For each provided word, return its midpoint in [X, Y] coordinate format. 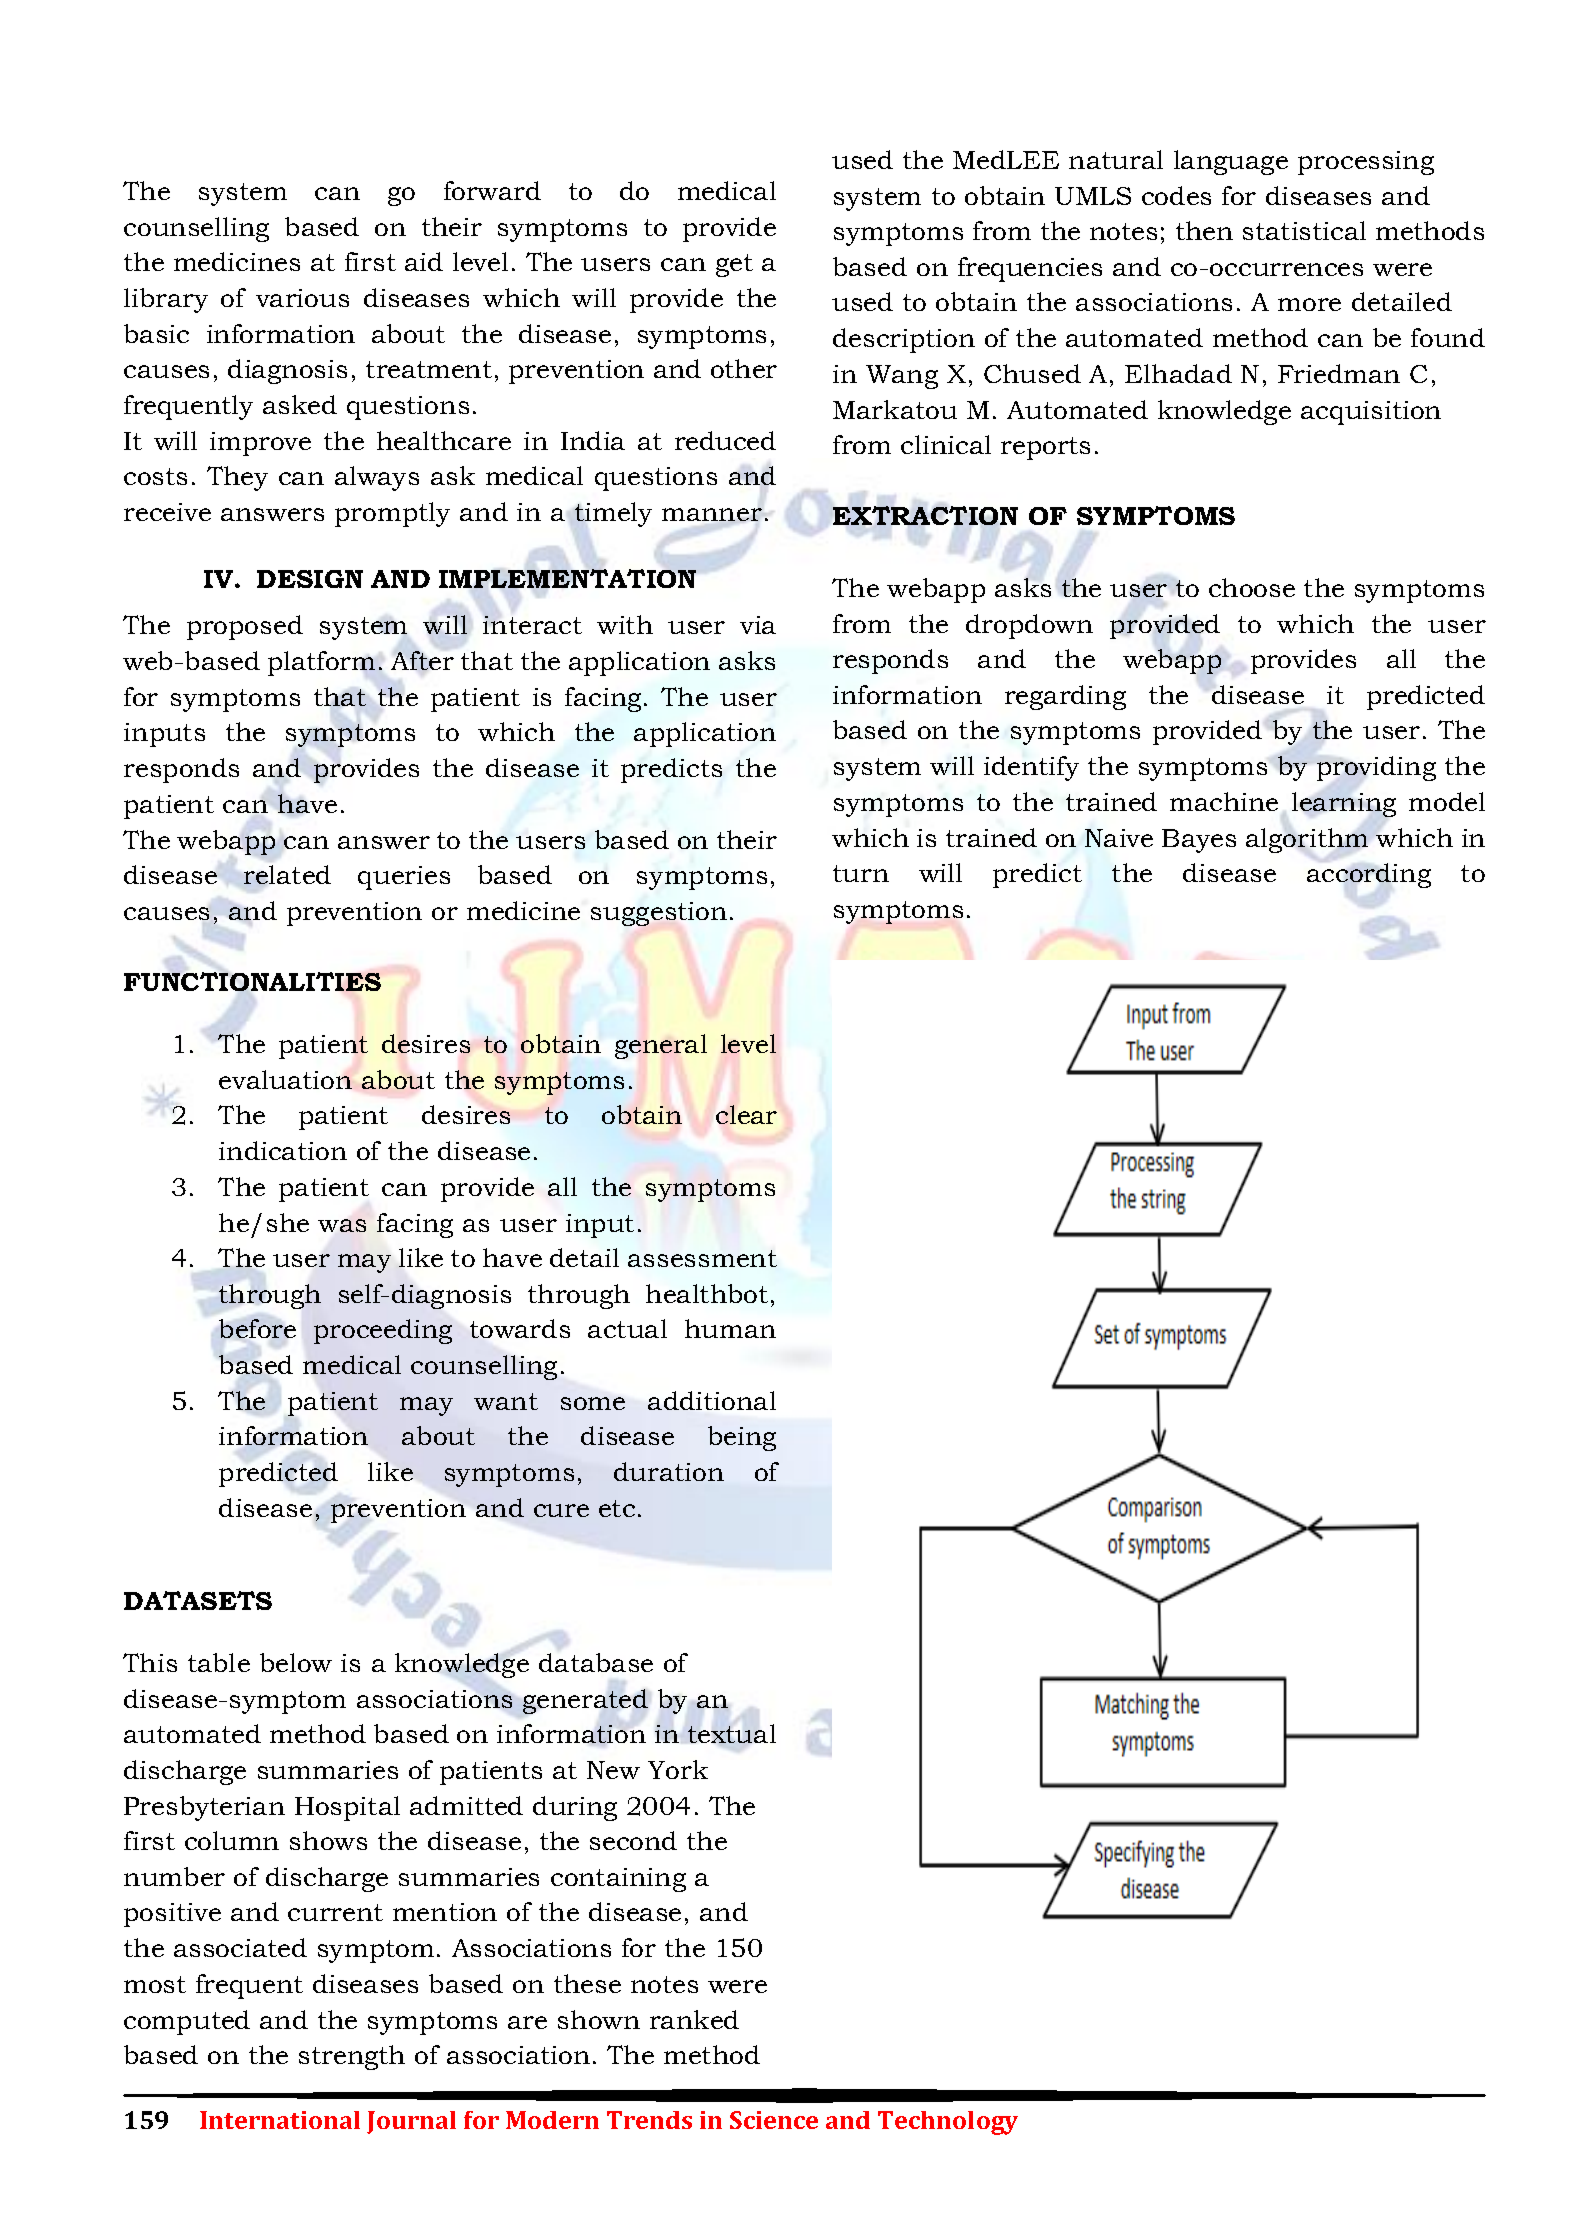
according [1369, 875]
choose [1252, 587]
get [734, 265]
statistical [1304, 230]
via [758, 625]
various [302, 298]
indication [283, 1150]
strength [352, 2057]
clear [746, 1114]
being [742, 1438]
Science [774, 2120]
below [296, 1662]
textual [732, 1733]
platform [321, 663]
